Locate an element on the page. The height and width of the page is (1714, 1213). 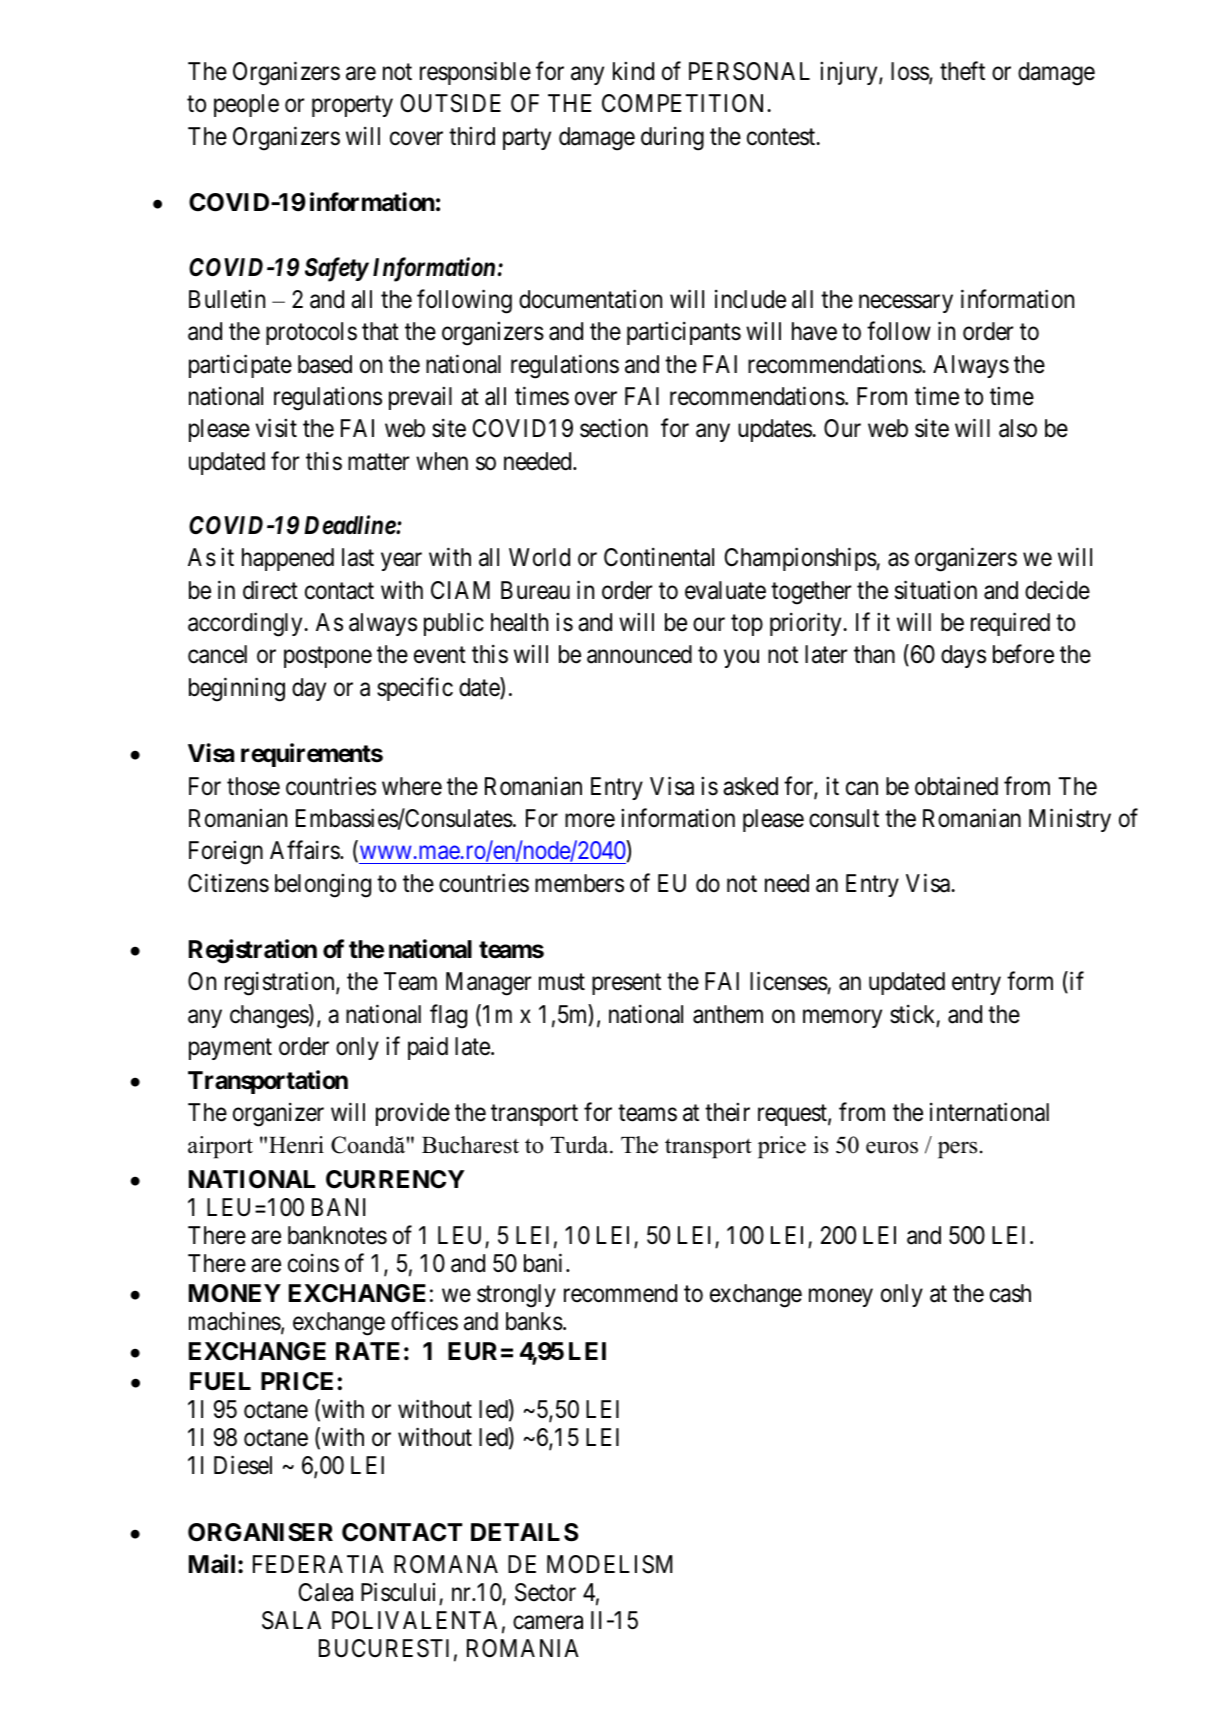
direct is located at coordinates (270, 590).
